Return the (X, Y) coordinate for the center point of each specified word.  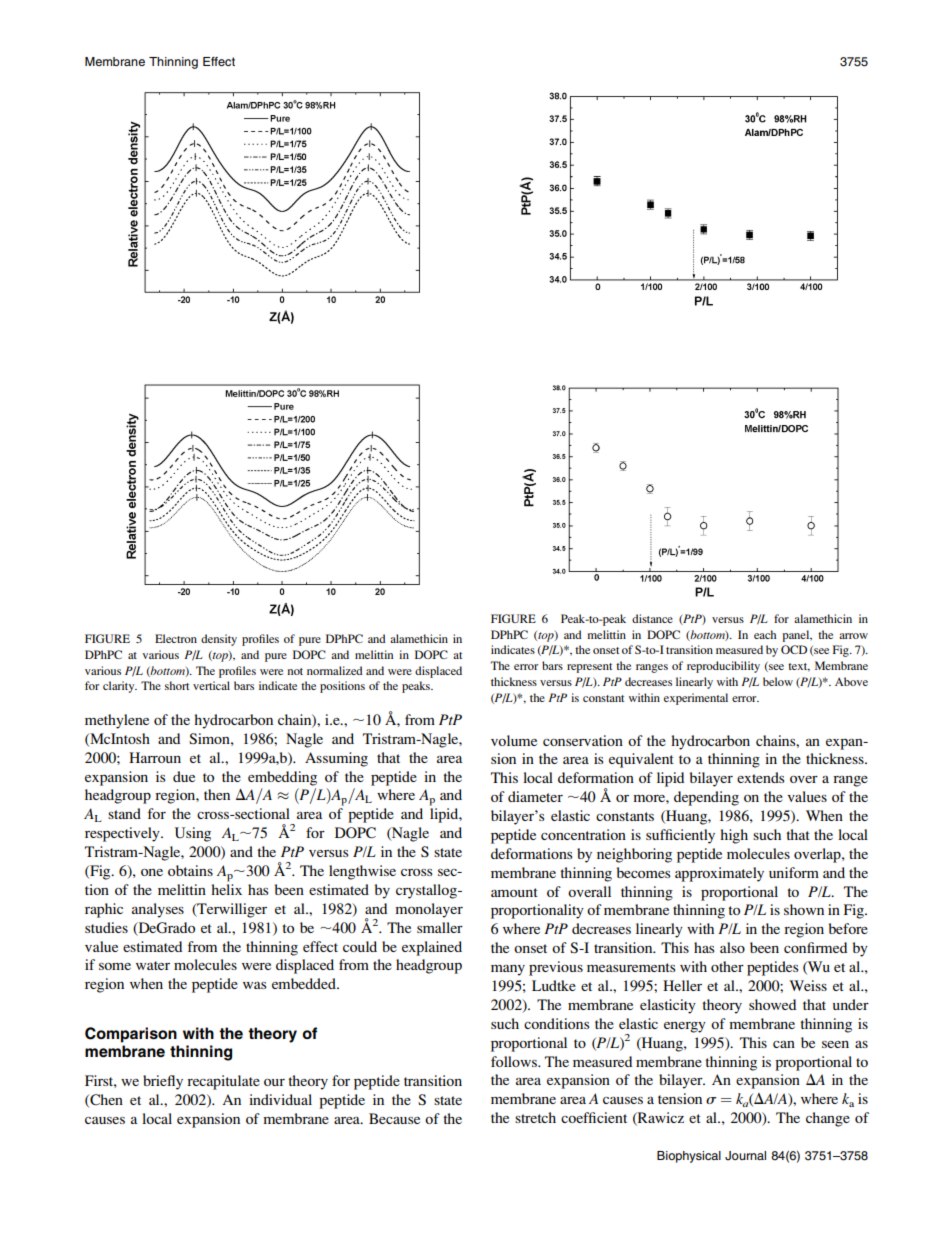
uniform (794, 872)
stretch (535, 1117)
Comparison (131, 1035)
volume (514, 740)
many (508, 970)
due (184, 776)
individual (280, 1099)
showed (772, 1004)
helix (226, 889)
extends (760, 777)
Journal (745, 1156)
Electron (176, 638)
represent (589, 668)
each (765, 634)
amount (514, 892)
